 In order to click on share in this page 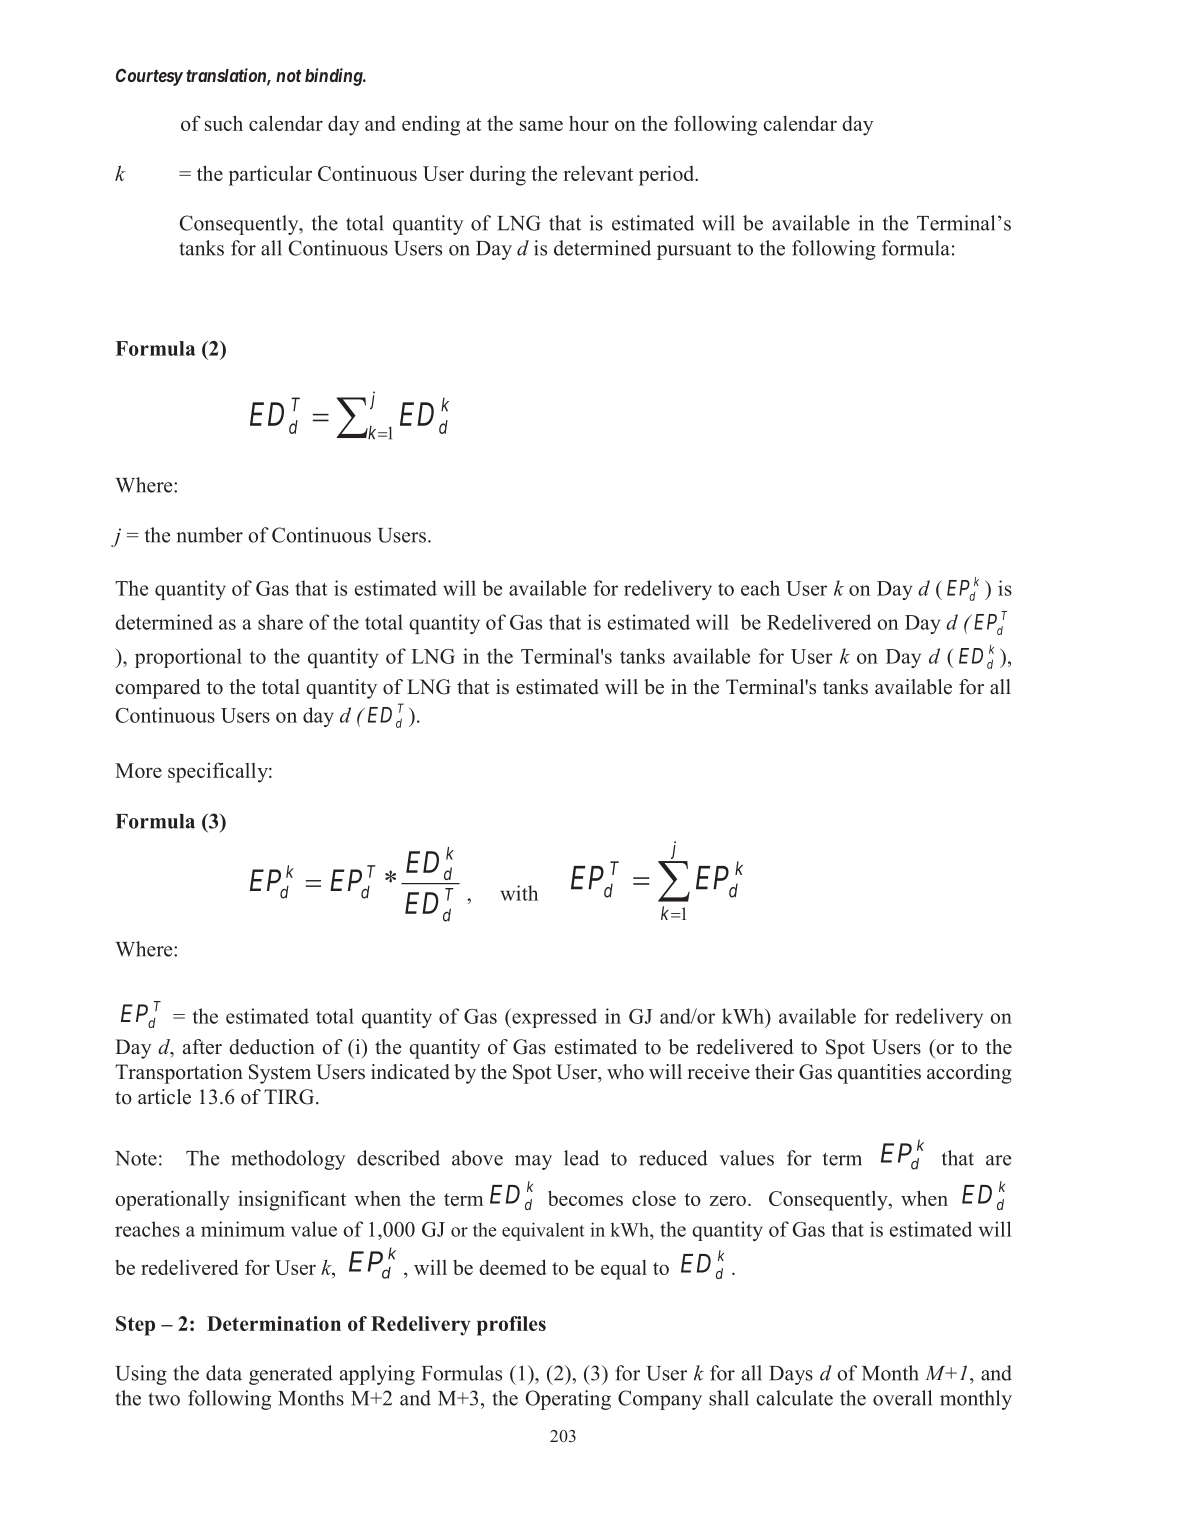, I will do `click(280, 622)`.
